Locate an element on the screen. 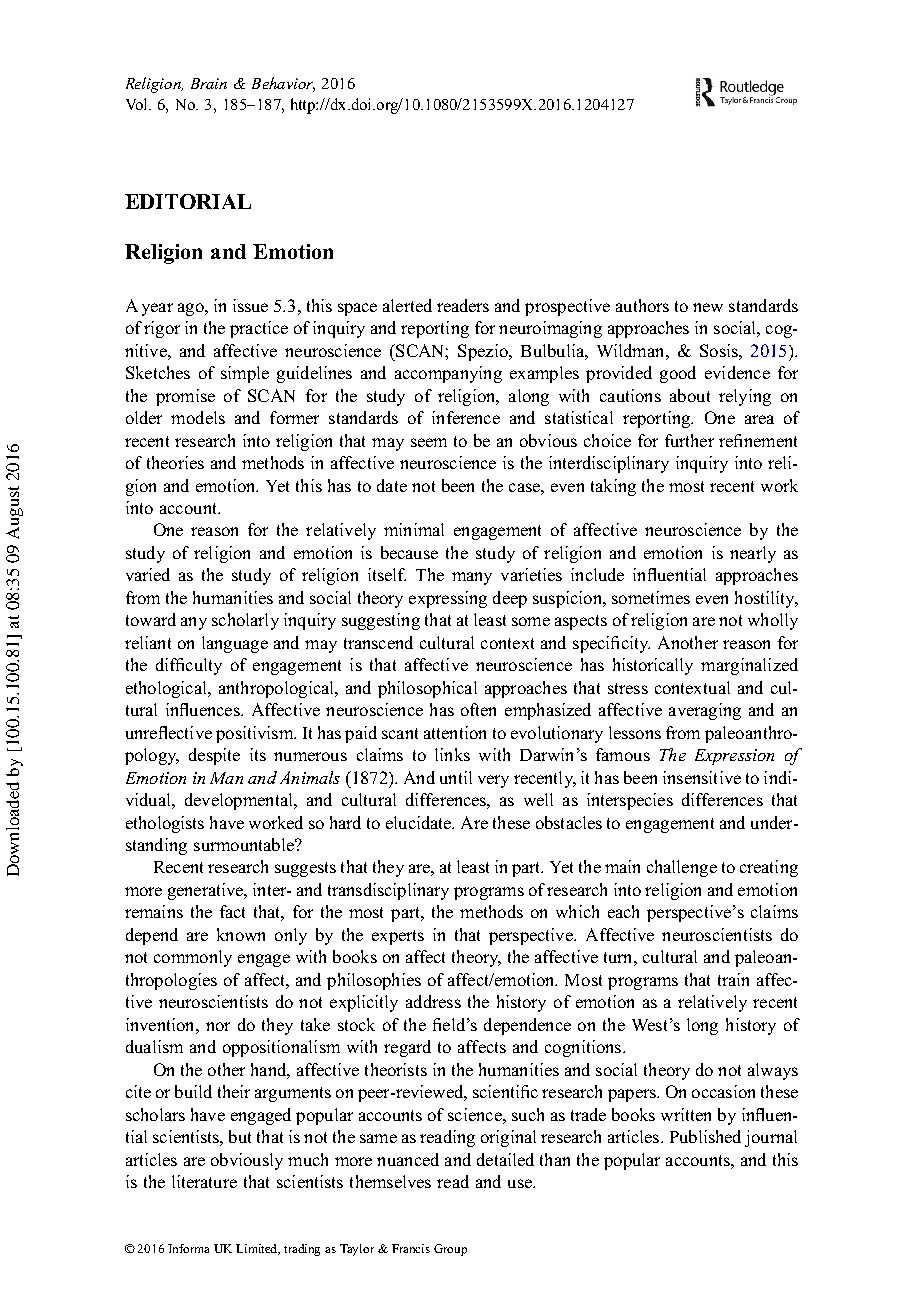  nor is located at coordinates (218, 1026).
